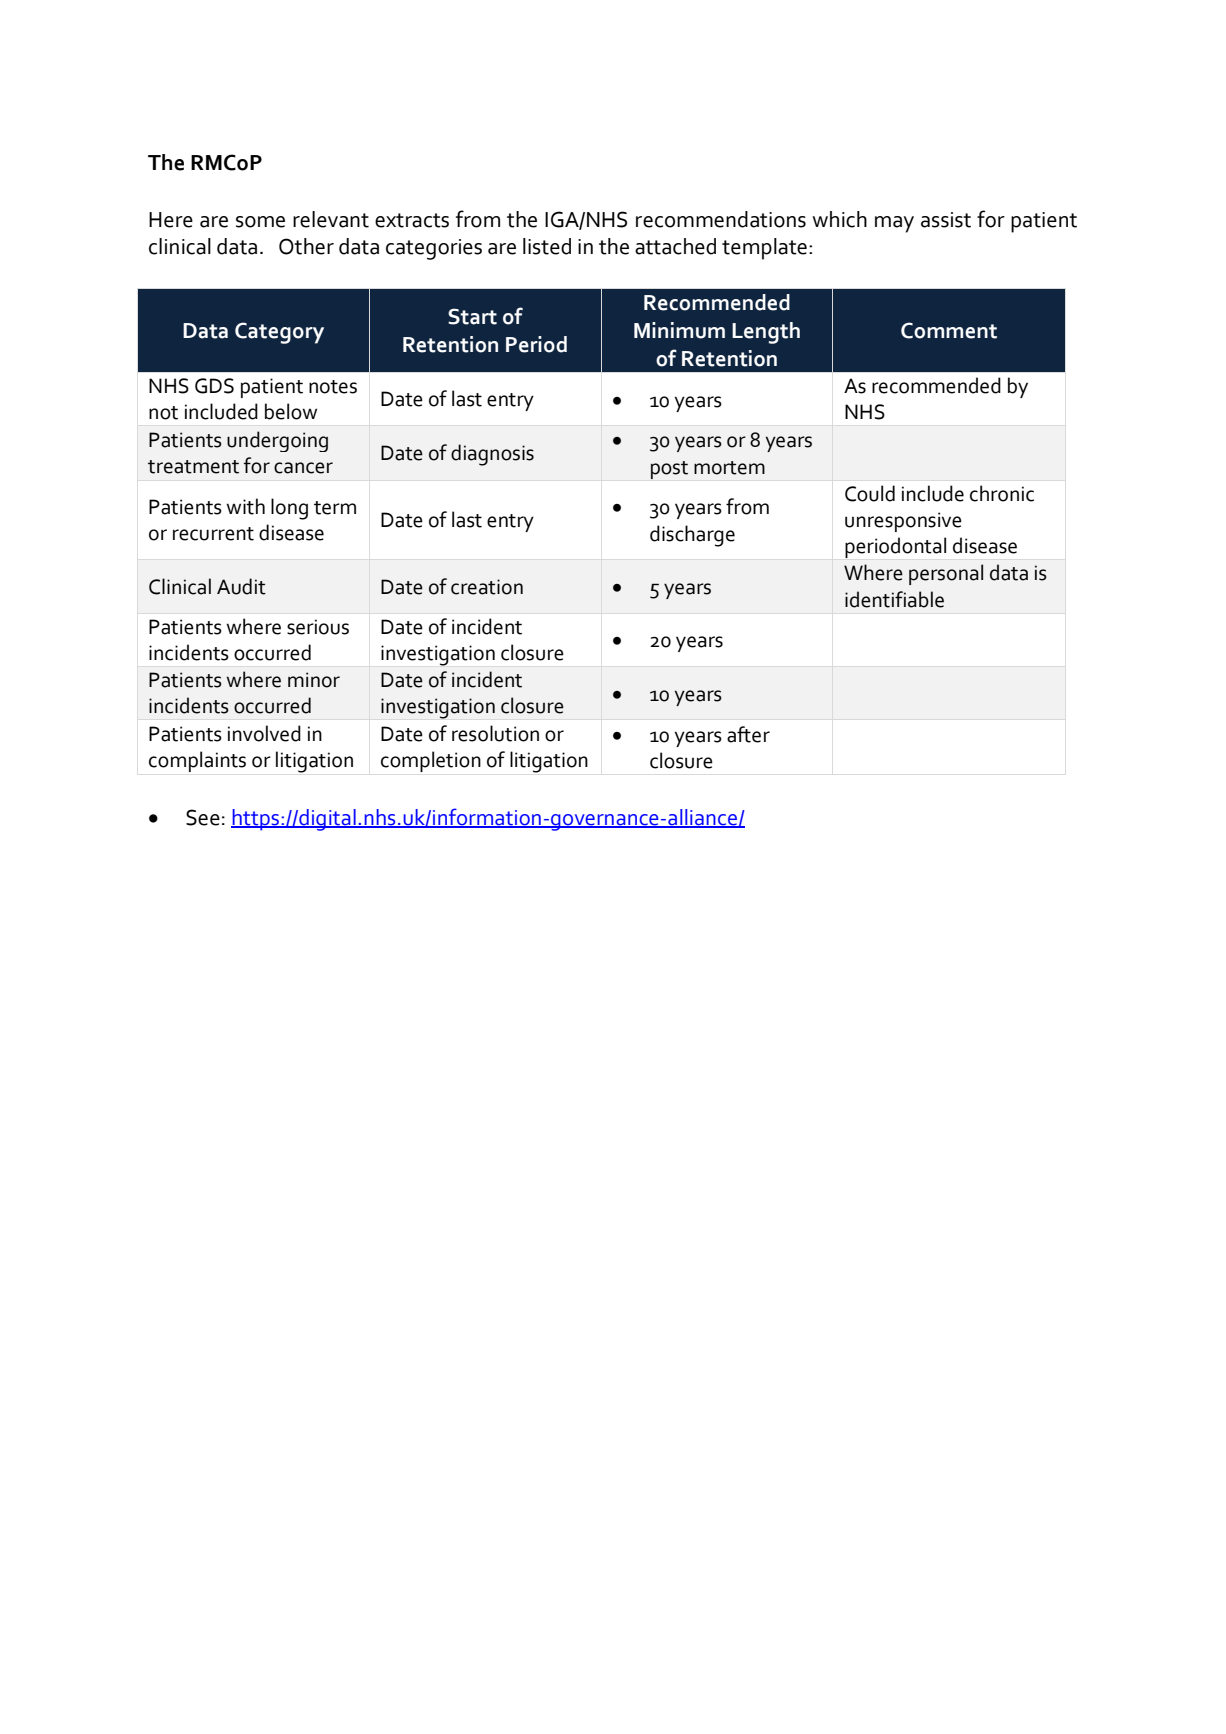  Describe the element at coordinates (495, 733) in the screenshot. I see `resolution` at that location.
